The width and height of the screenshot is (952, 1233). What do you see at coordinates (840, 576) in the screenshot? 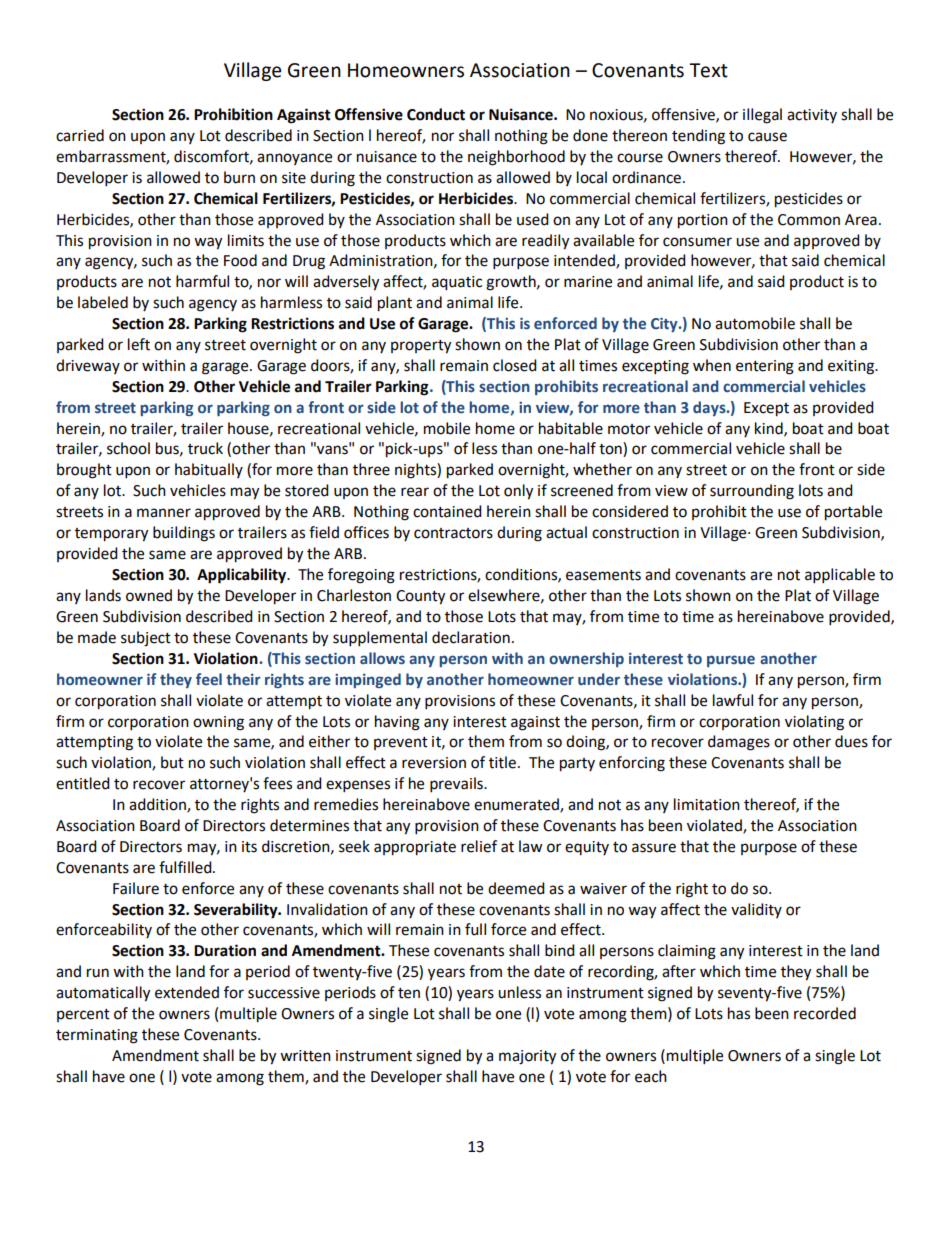
I see `applicable` at bounding box center [840, 576].
